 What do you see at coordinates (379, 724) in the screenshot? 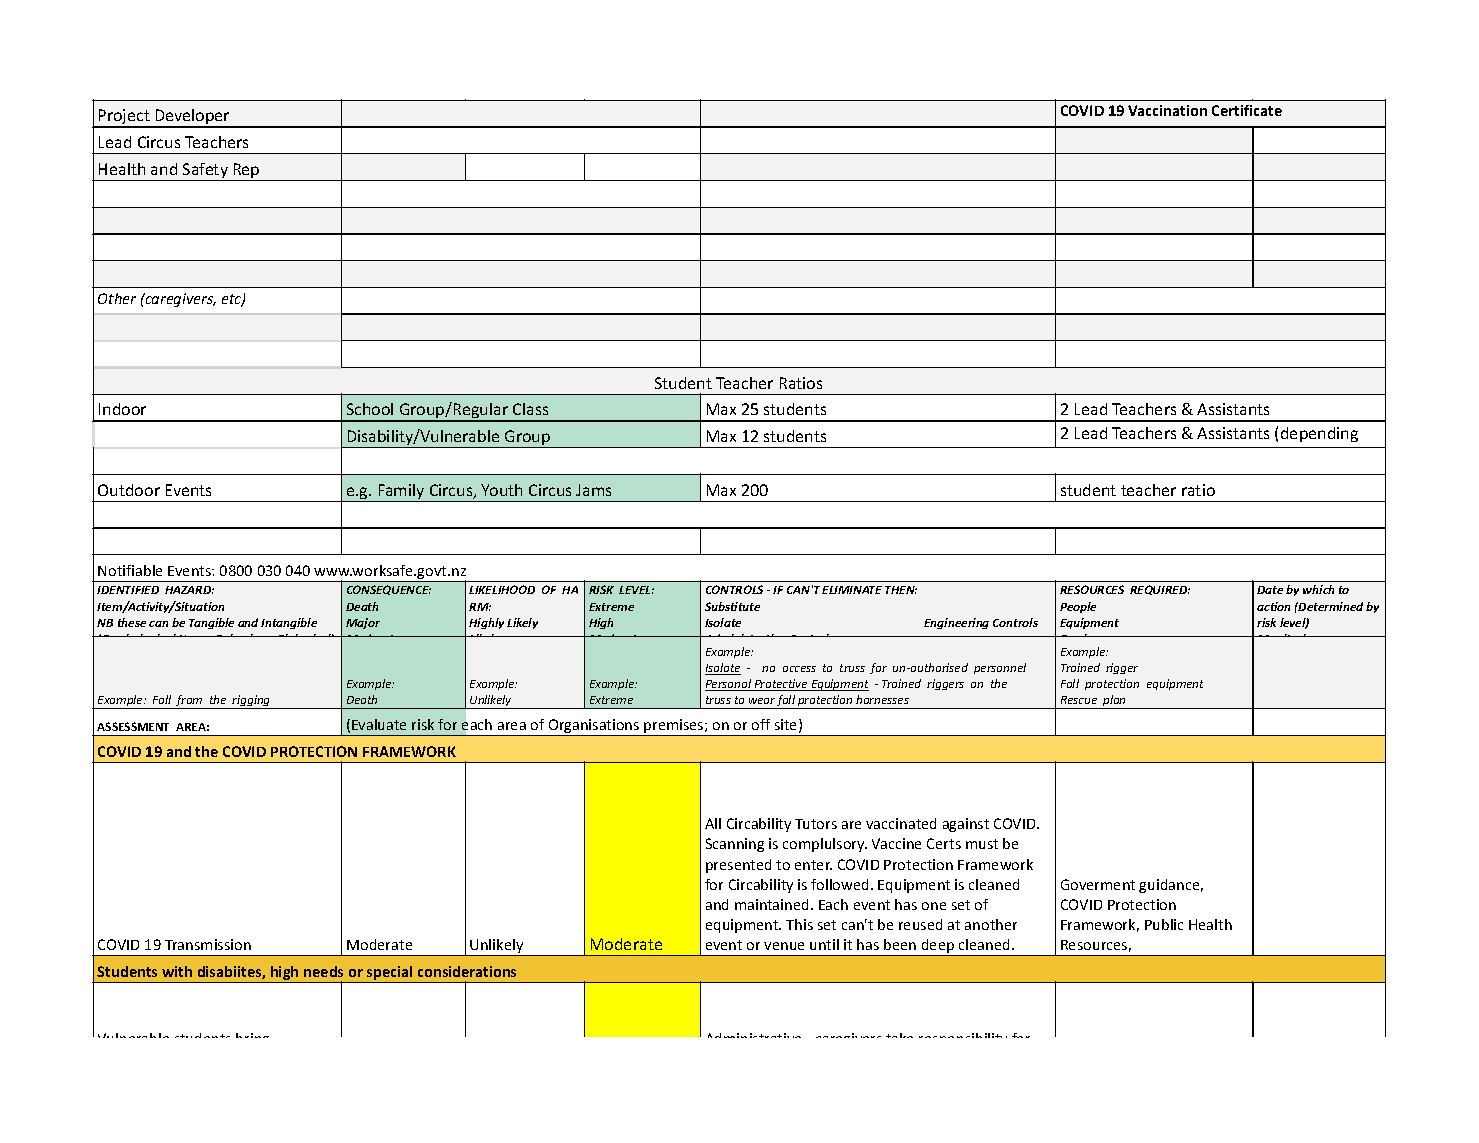
I see `Evaluate` at bounding box center [379, 724].
